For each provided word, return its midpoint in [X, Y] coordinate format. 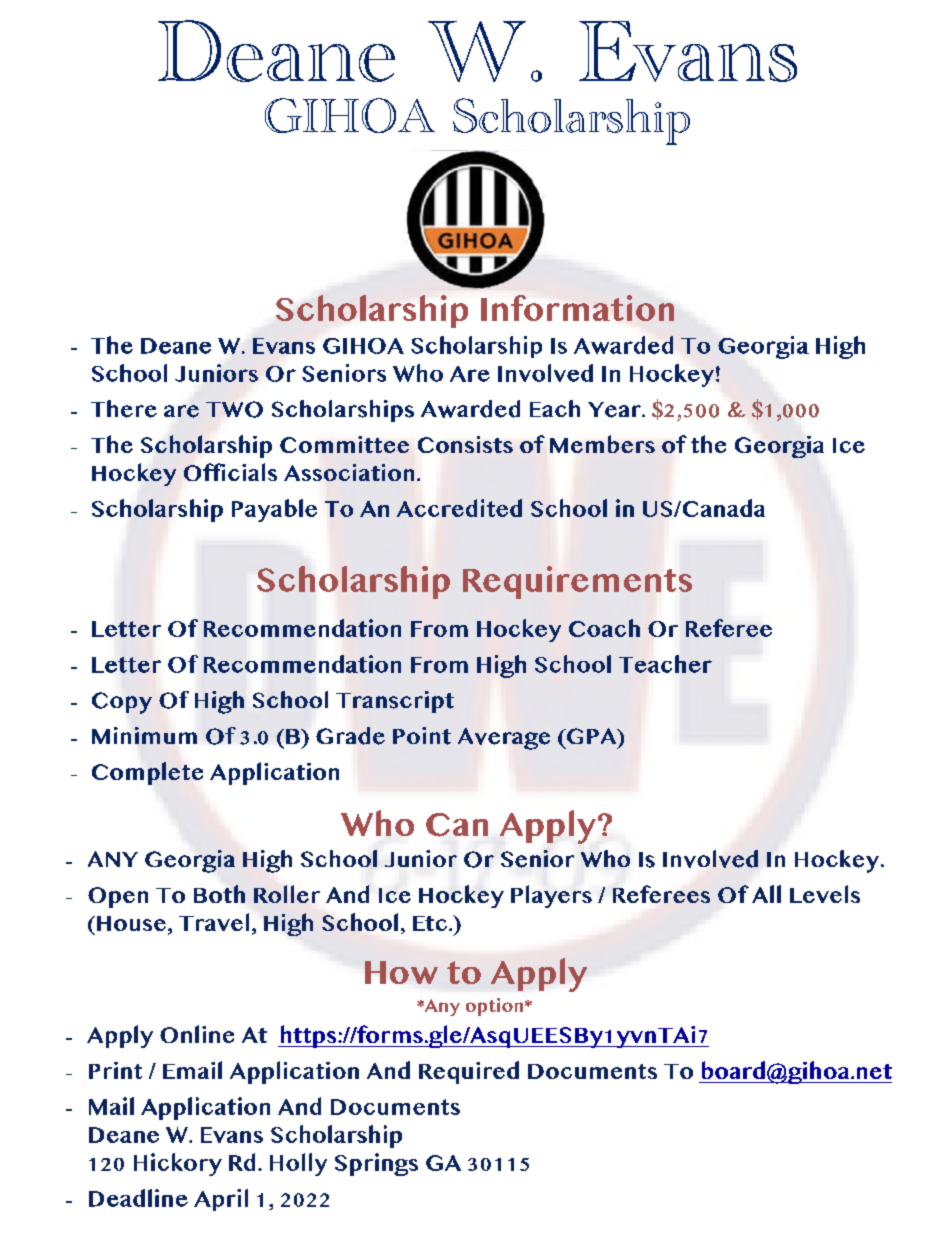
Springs [376, 1164]
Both [219, 894]
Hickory [178, 1164]
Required [469, 1072]
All [766, 894]
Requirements [577, 582]
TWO [234, 409]
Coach [604, 628]
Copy [122, 703]
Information [577, 308]
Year [616, 410]
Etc [431, 923]
